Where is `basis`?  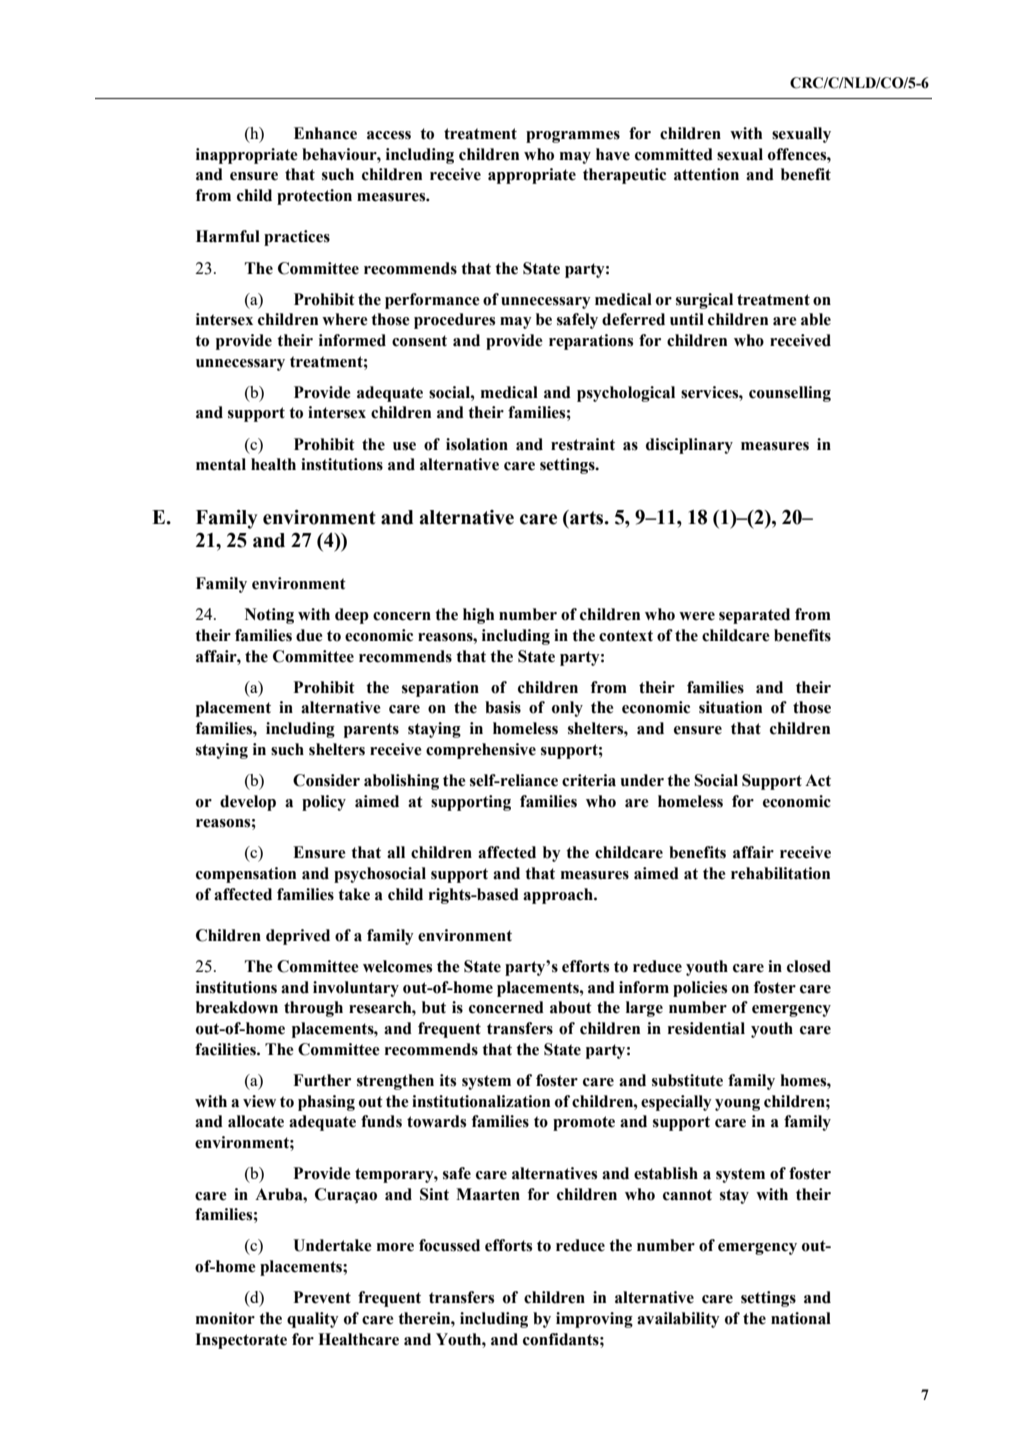 basis is located at coordinates (503, 707).
